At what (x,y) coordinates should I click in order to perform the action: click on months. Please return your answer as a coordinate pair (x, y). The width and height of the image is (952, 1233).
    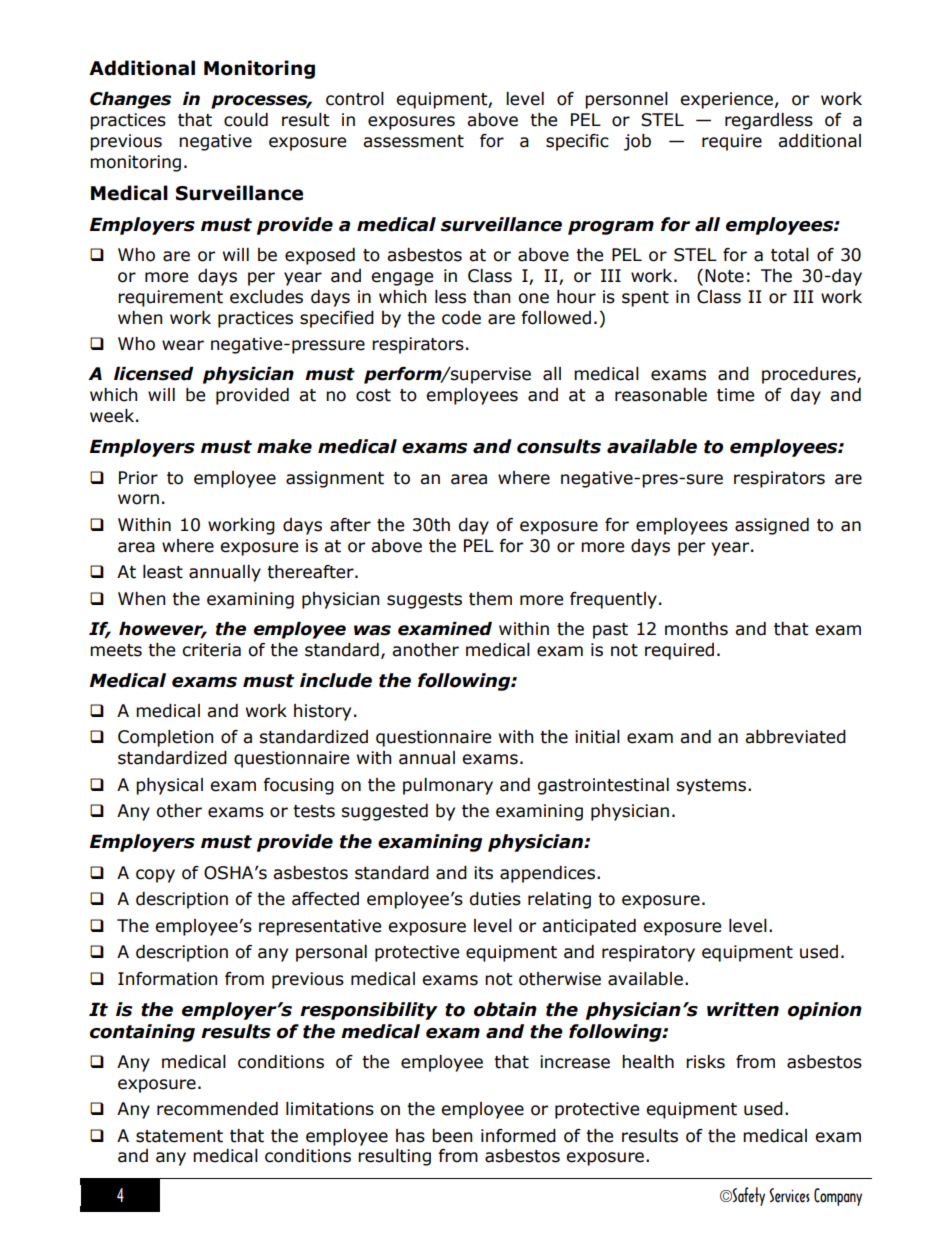
    Looking at the image, I should click on (696, 629).
